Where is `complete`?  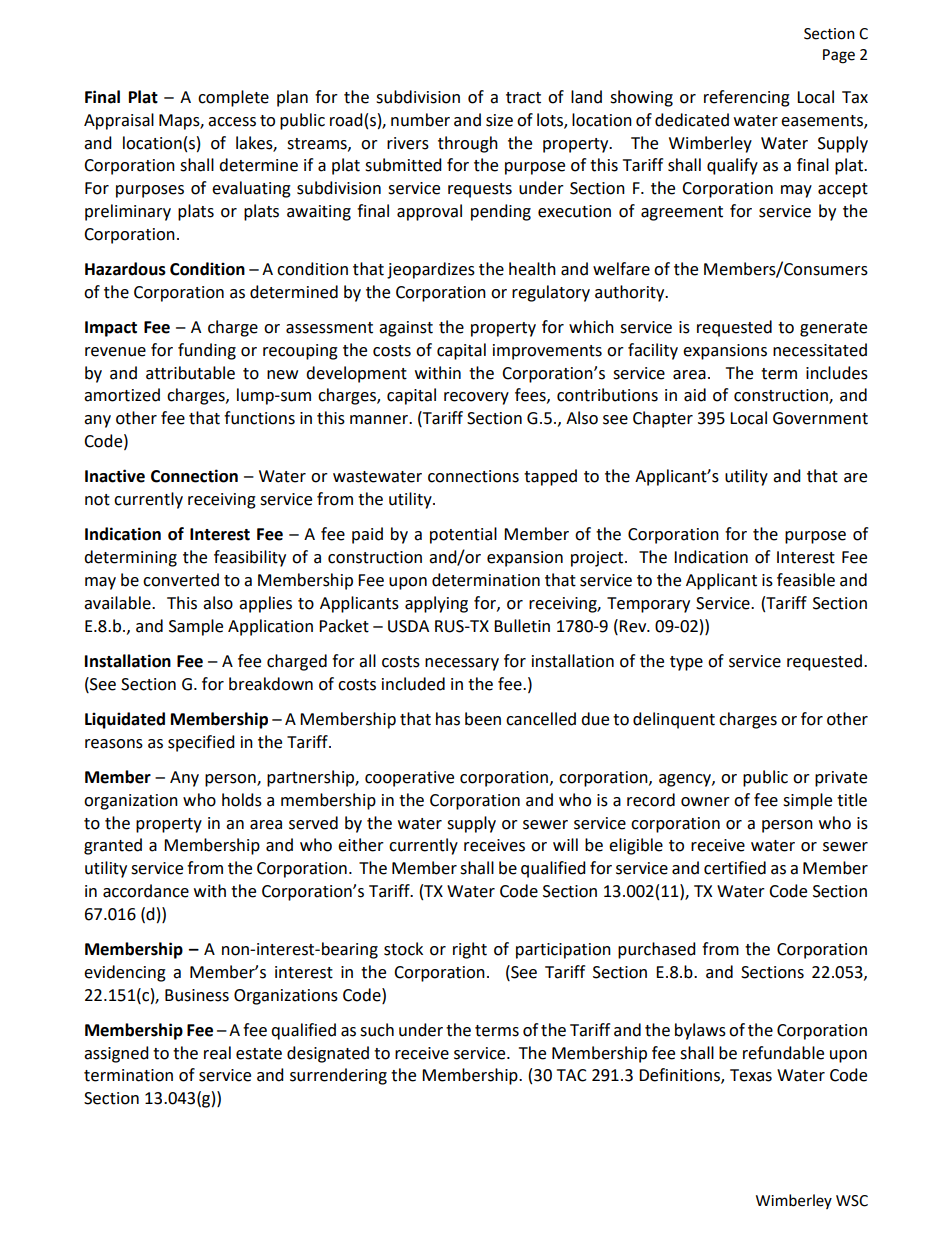 complete is located at coordinates (233, 98).
